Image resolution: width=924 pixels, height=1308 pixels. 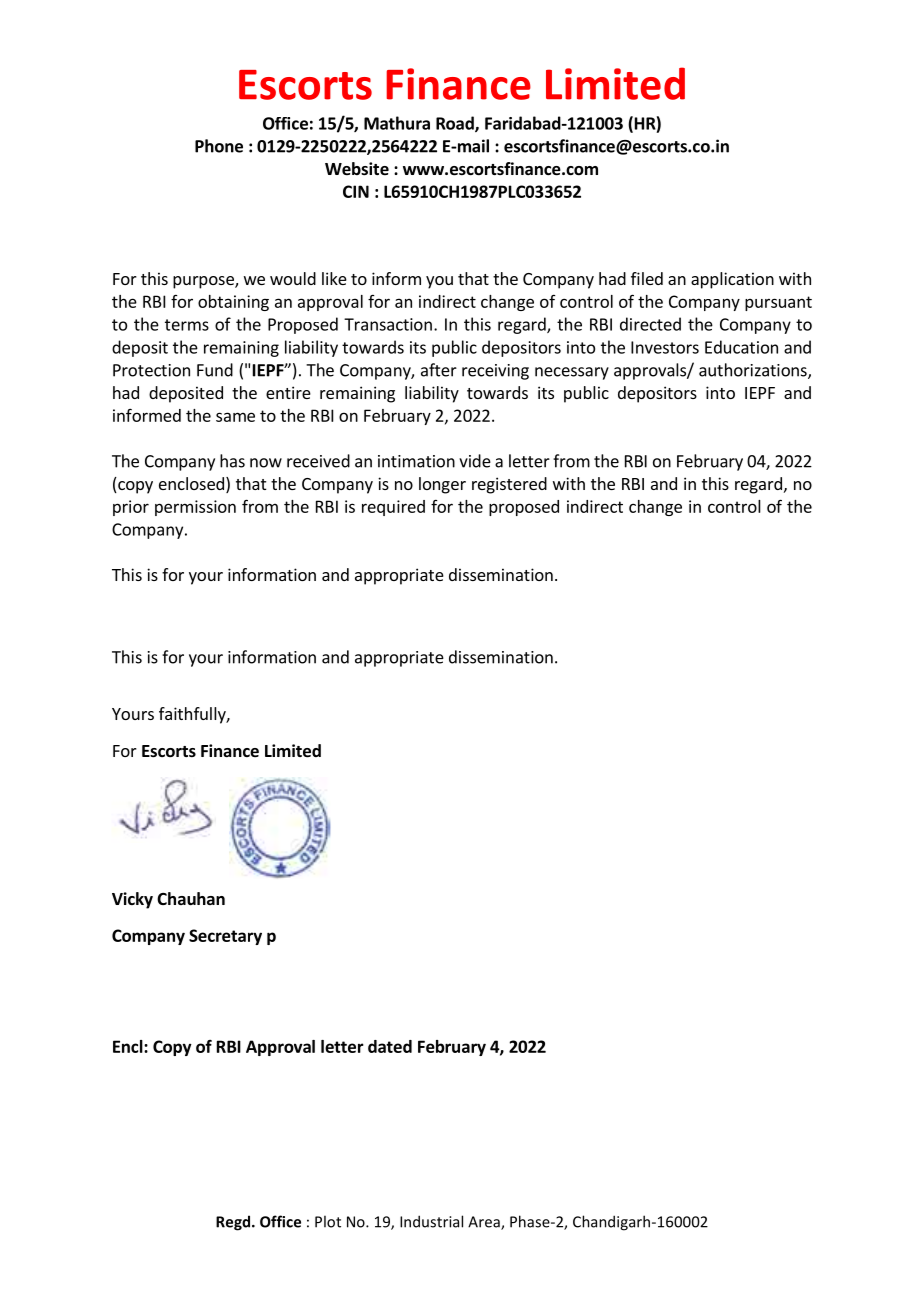 What do you see at coordinates (456, 124) in the page?
I see `Road` at bounding box center [456, 124].
